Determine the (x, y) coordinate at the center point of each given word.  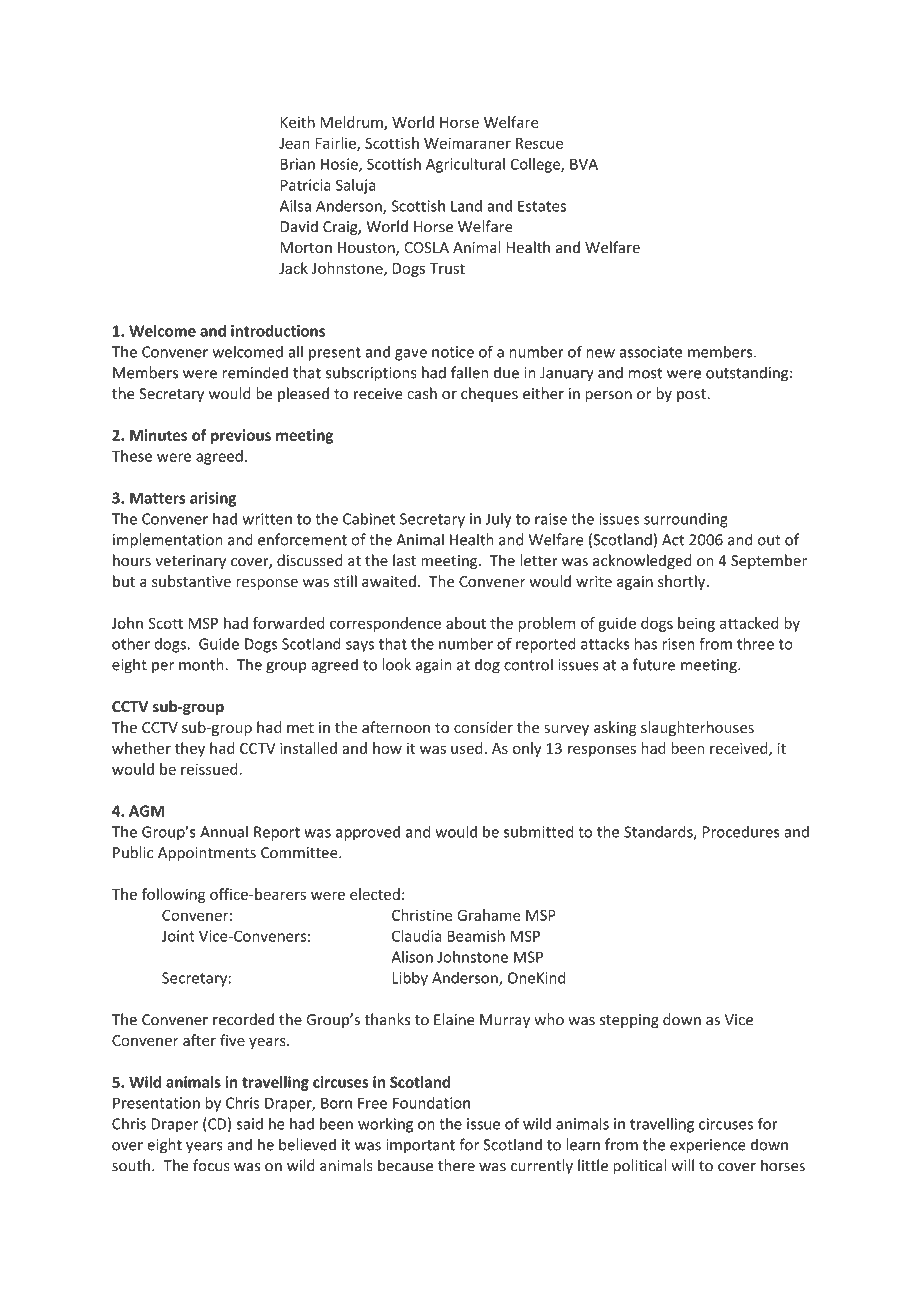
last (404, 560)
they (189, 749)
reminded (255, 372)
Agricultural (465, 165)
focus (211, 1165)
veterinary (190, 562)
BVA (584, 164)
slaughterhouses (697, 728)
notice (453, 352)
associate (651, 352)
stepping (629, 1021)
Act (673, 540)
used (467, 748)
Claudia (417, 936)
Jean (294, 143)
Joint (178, 936)
